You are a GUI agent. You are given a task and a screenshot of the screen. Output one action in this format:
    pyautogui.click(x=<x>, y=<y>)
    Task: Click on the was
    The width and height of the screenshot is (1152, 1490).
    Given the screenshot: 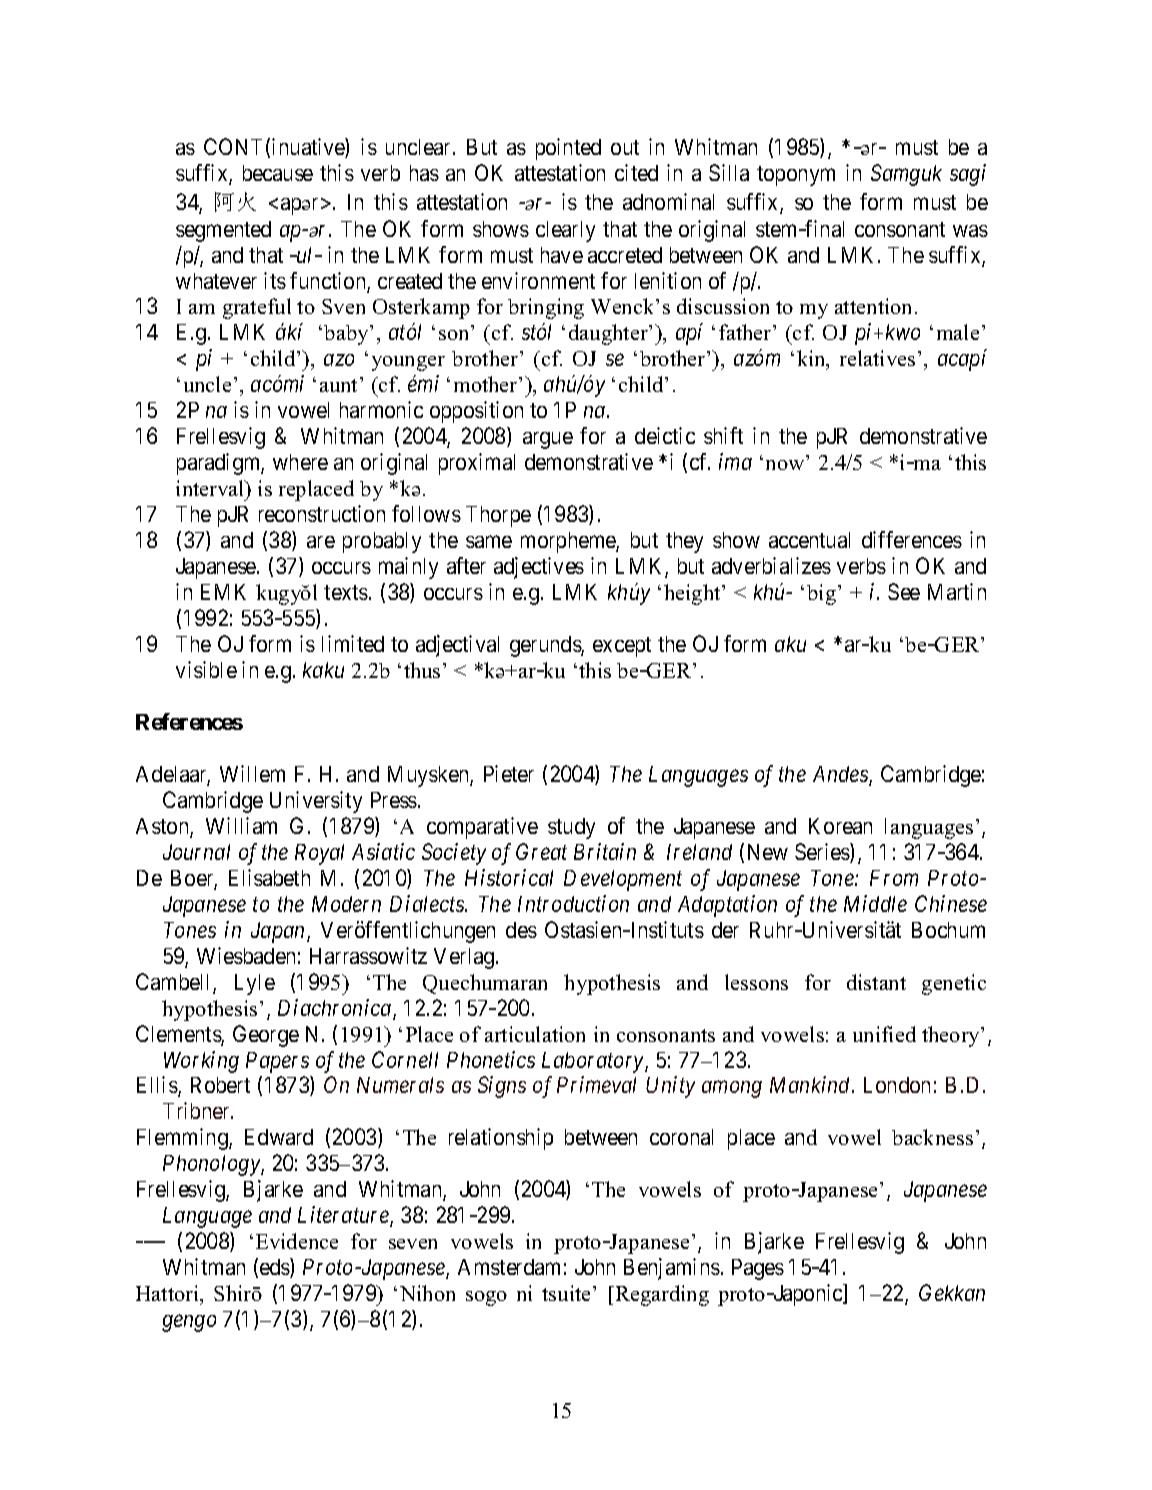 What is the action you would take?
    pyautogui.click(x=970, y=231)
